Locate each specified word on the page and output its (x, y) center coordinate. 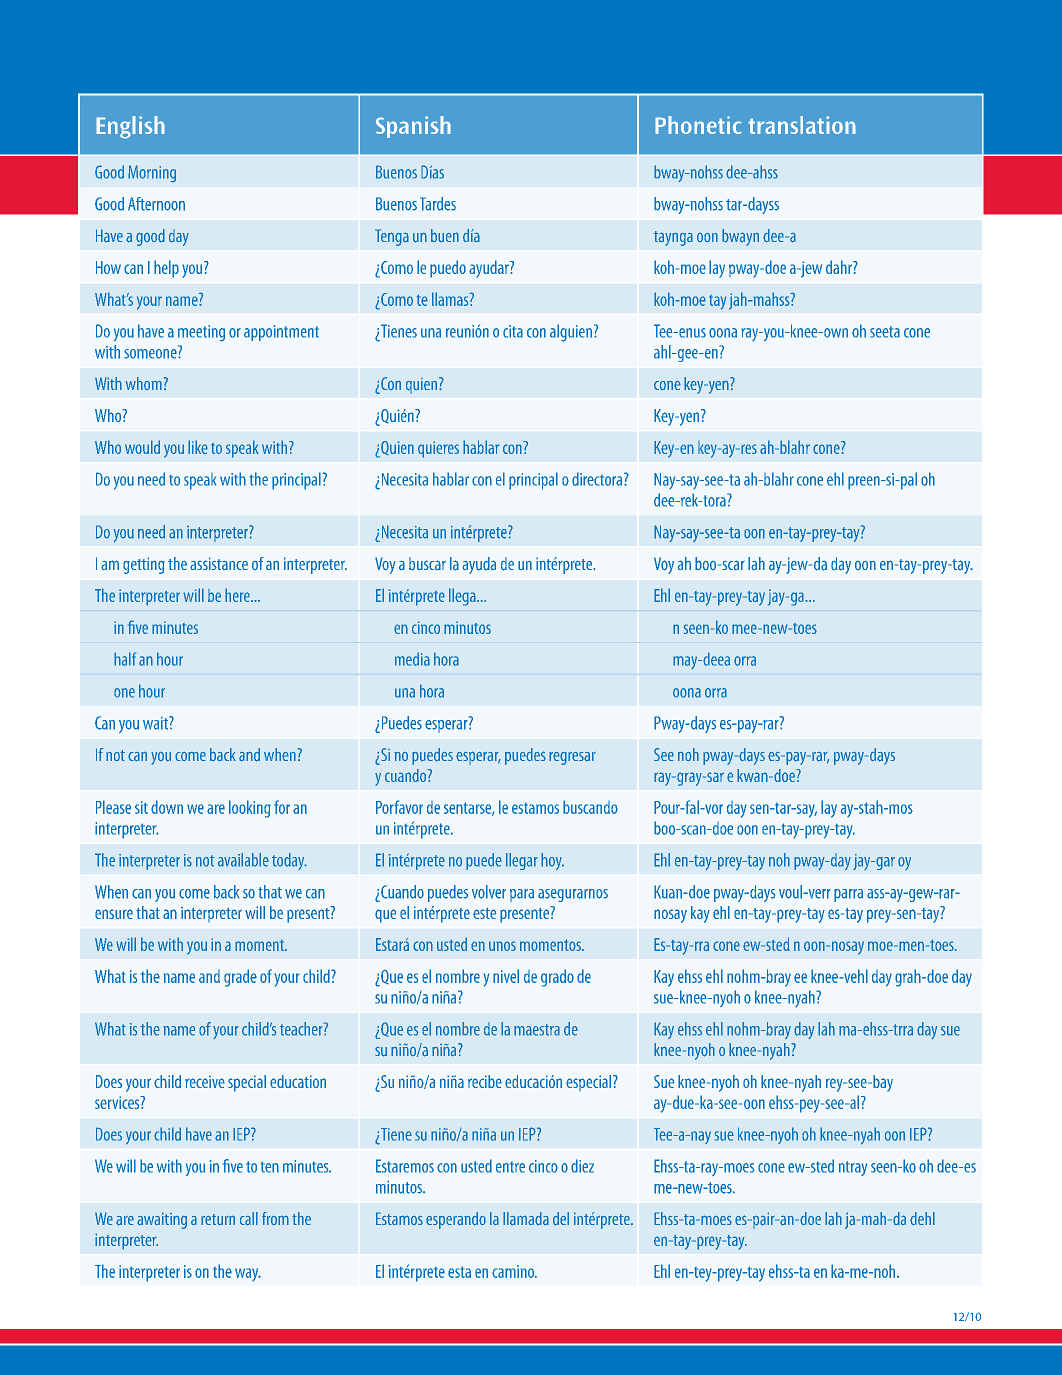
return (218, 1219)
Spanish (413, 127)
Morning (152, 174)
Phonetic (698, 125)
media (412, 659)
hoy (552, 861)
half (125, 659)
